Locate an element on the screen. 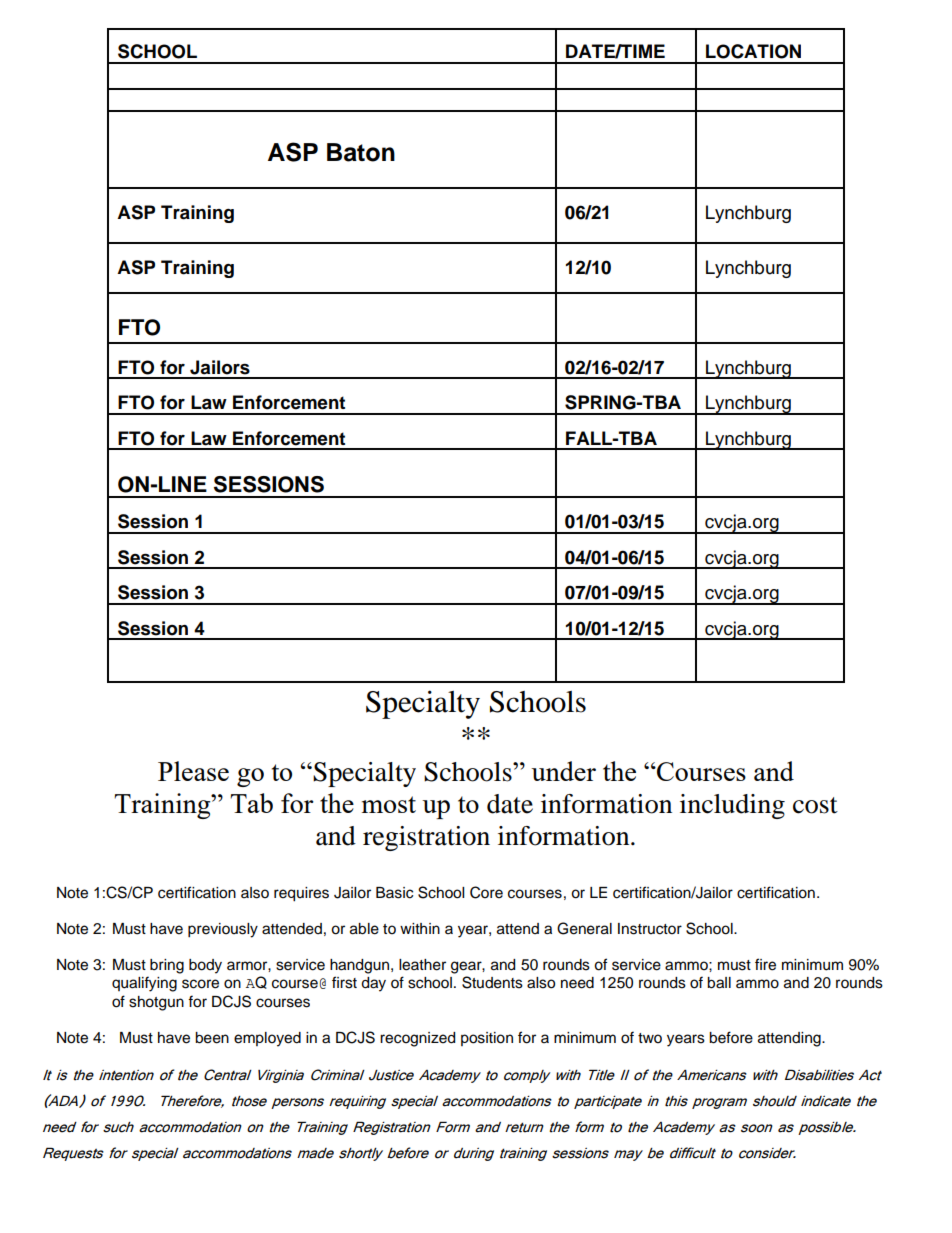 Image resolution: width=952 pixels, height=1233 pixels. Basic is located at coordinates (394, 893).
